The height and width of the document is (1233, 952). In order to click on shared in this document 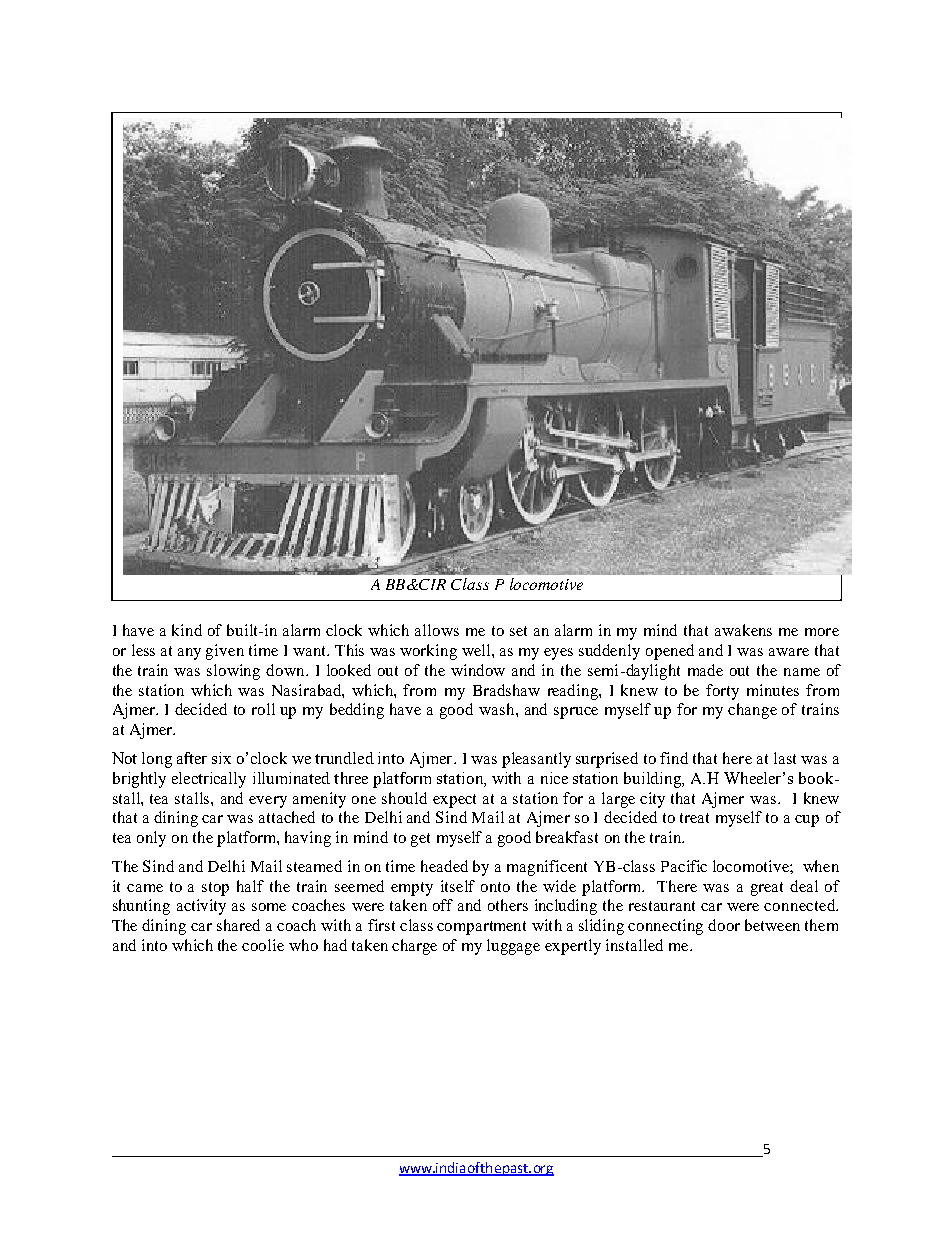, I will do `click(238, 925)`.
